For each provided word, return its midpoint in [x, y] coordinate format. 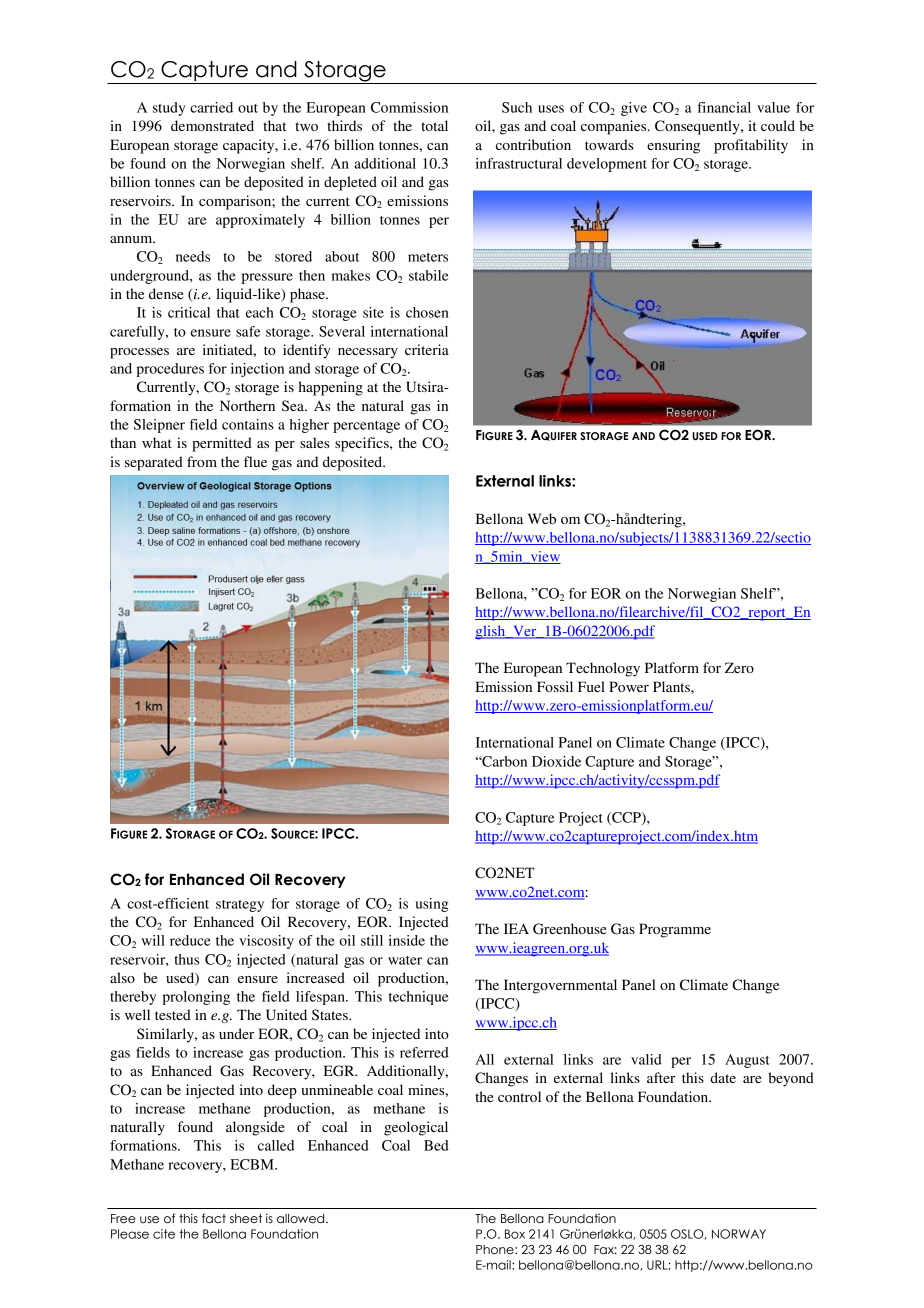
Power [629, 686]
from [202, 461]
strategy [240, 906]
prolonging [196, 998]
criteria [427, 349]
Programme [675, 930]
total [434, 125]
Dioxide [556, 761]
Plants [672, 686]
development [607, 165]
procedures [170, 370]
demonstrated [212, 125]
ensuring [673, 146]
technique [418, 998]
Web [542, 518]
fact [214, 1218]
